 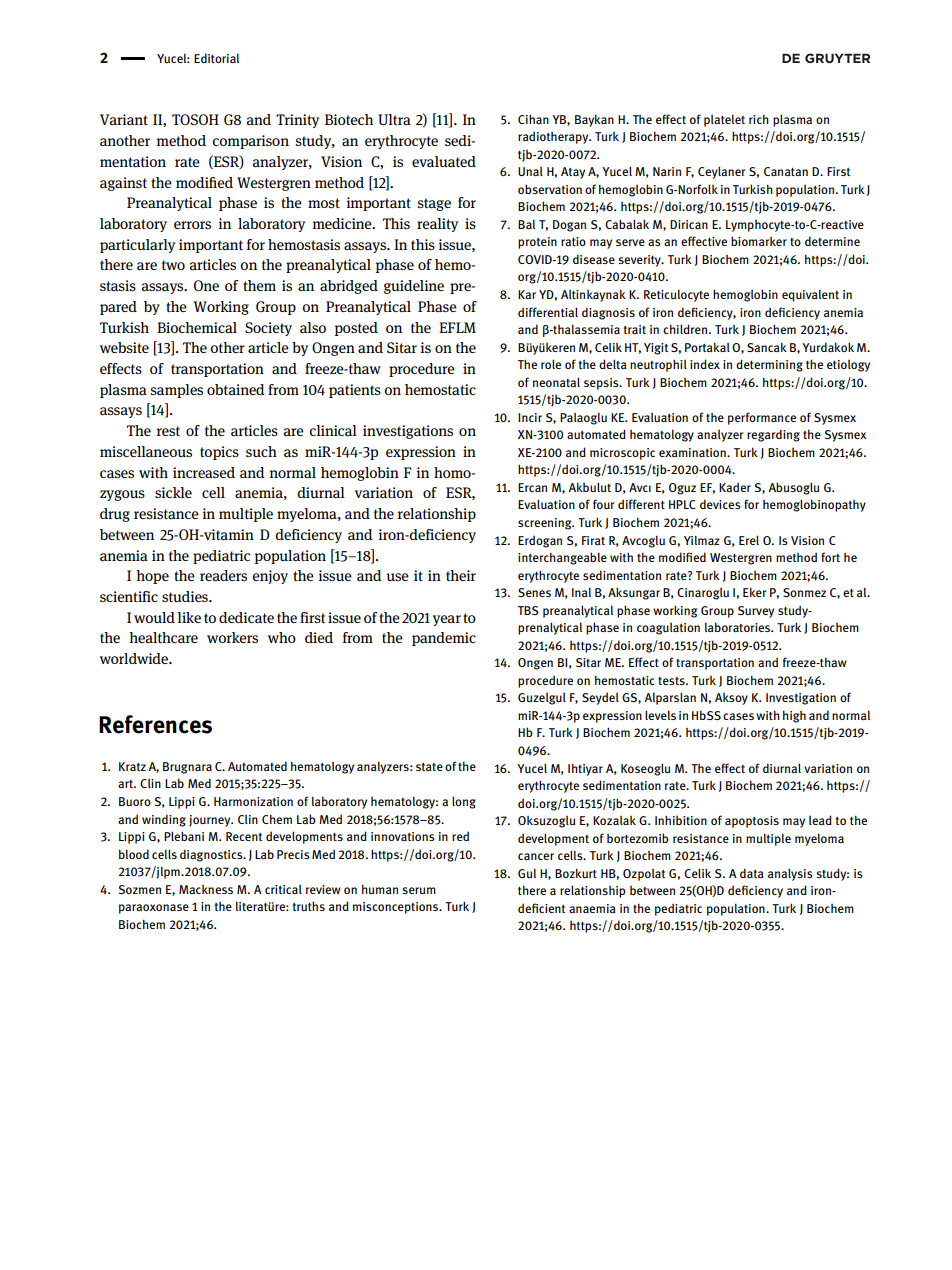 What do you see at coordinates (216, 58) in the screenshot?
I see `Editorial` at bounding box center [216, 58].
